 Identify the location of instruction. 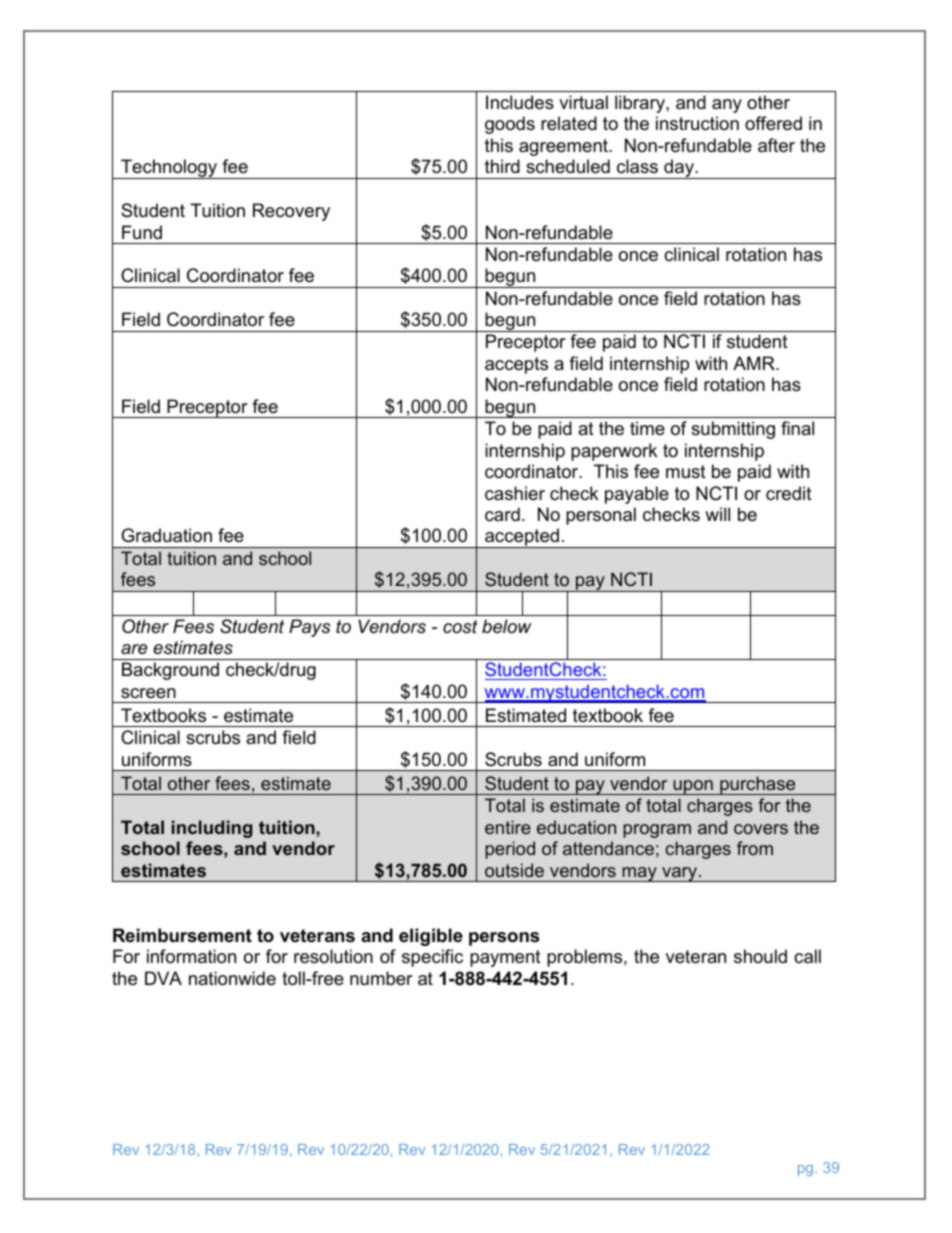
(697, 123).
